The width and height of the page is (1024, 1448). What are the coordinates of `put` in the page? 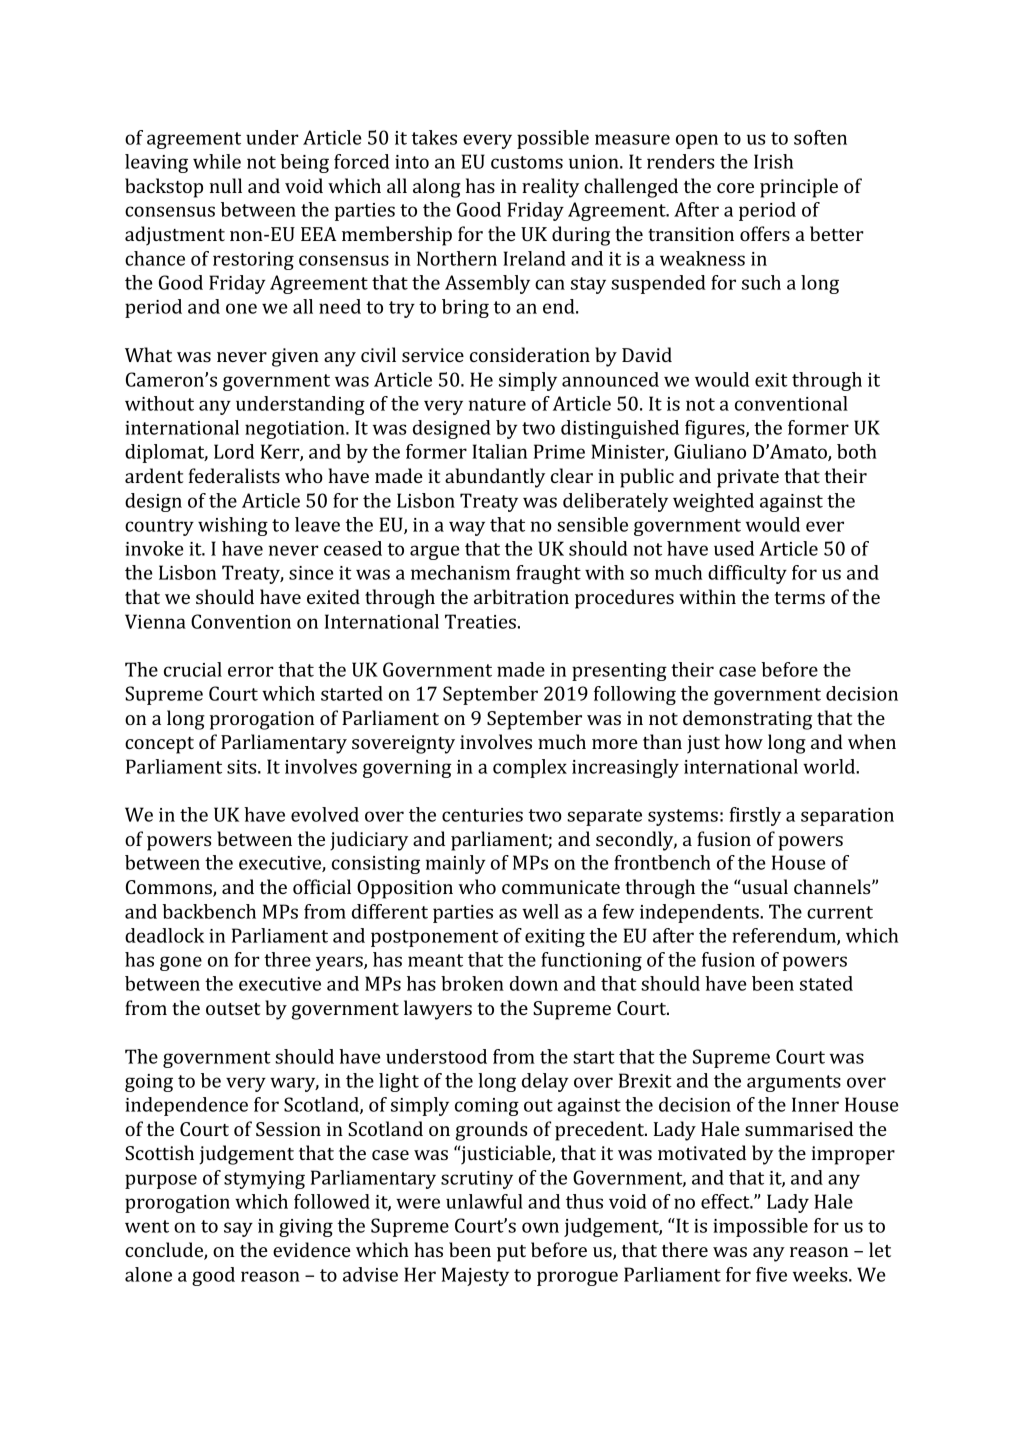 It's located at (511, 1253).
